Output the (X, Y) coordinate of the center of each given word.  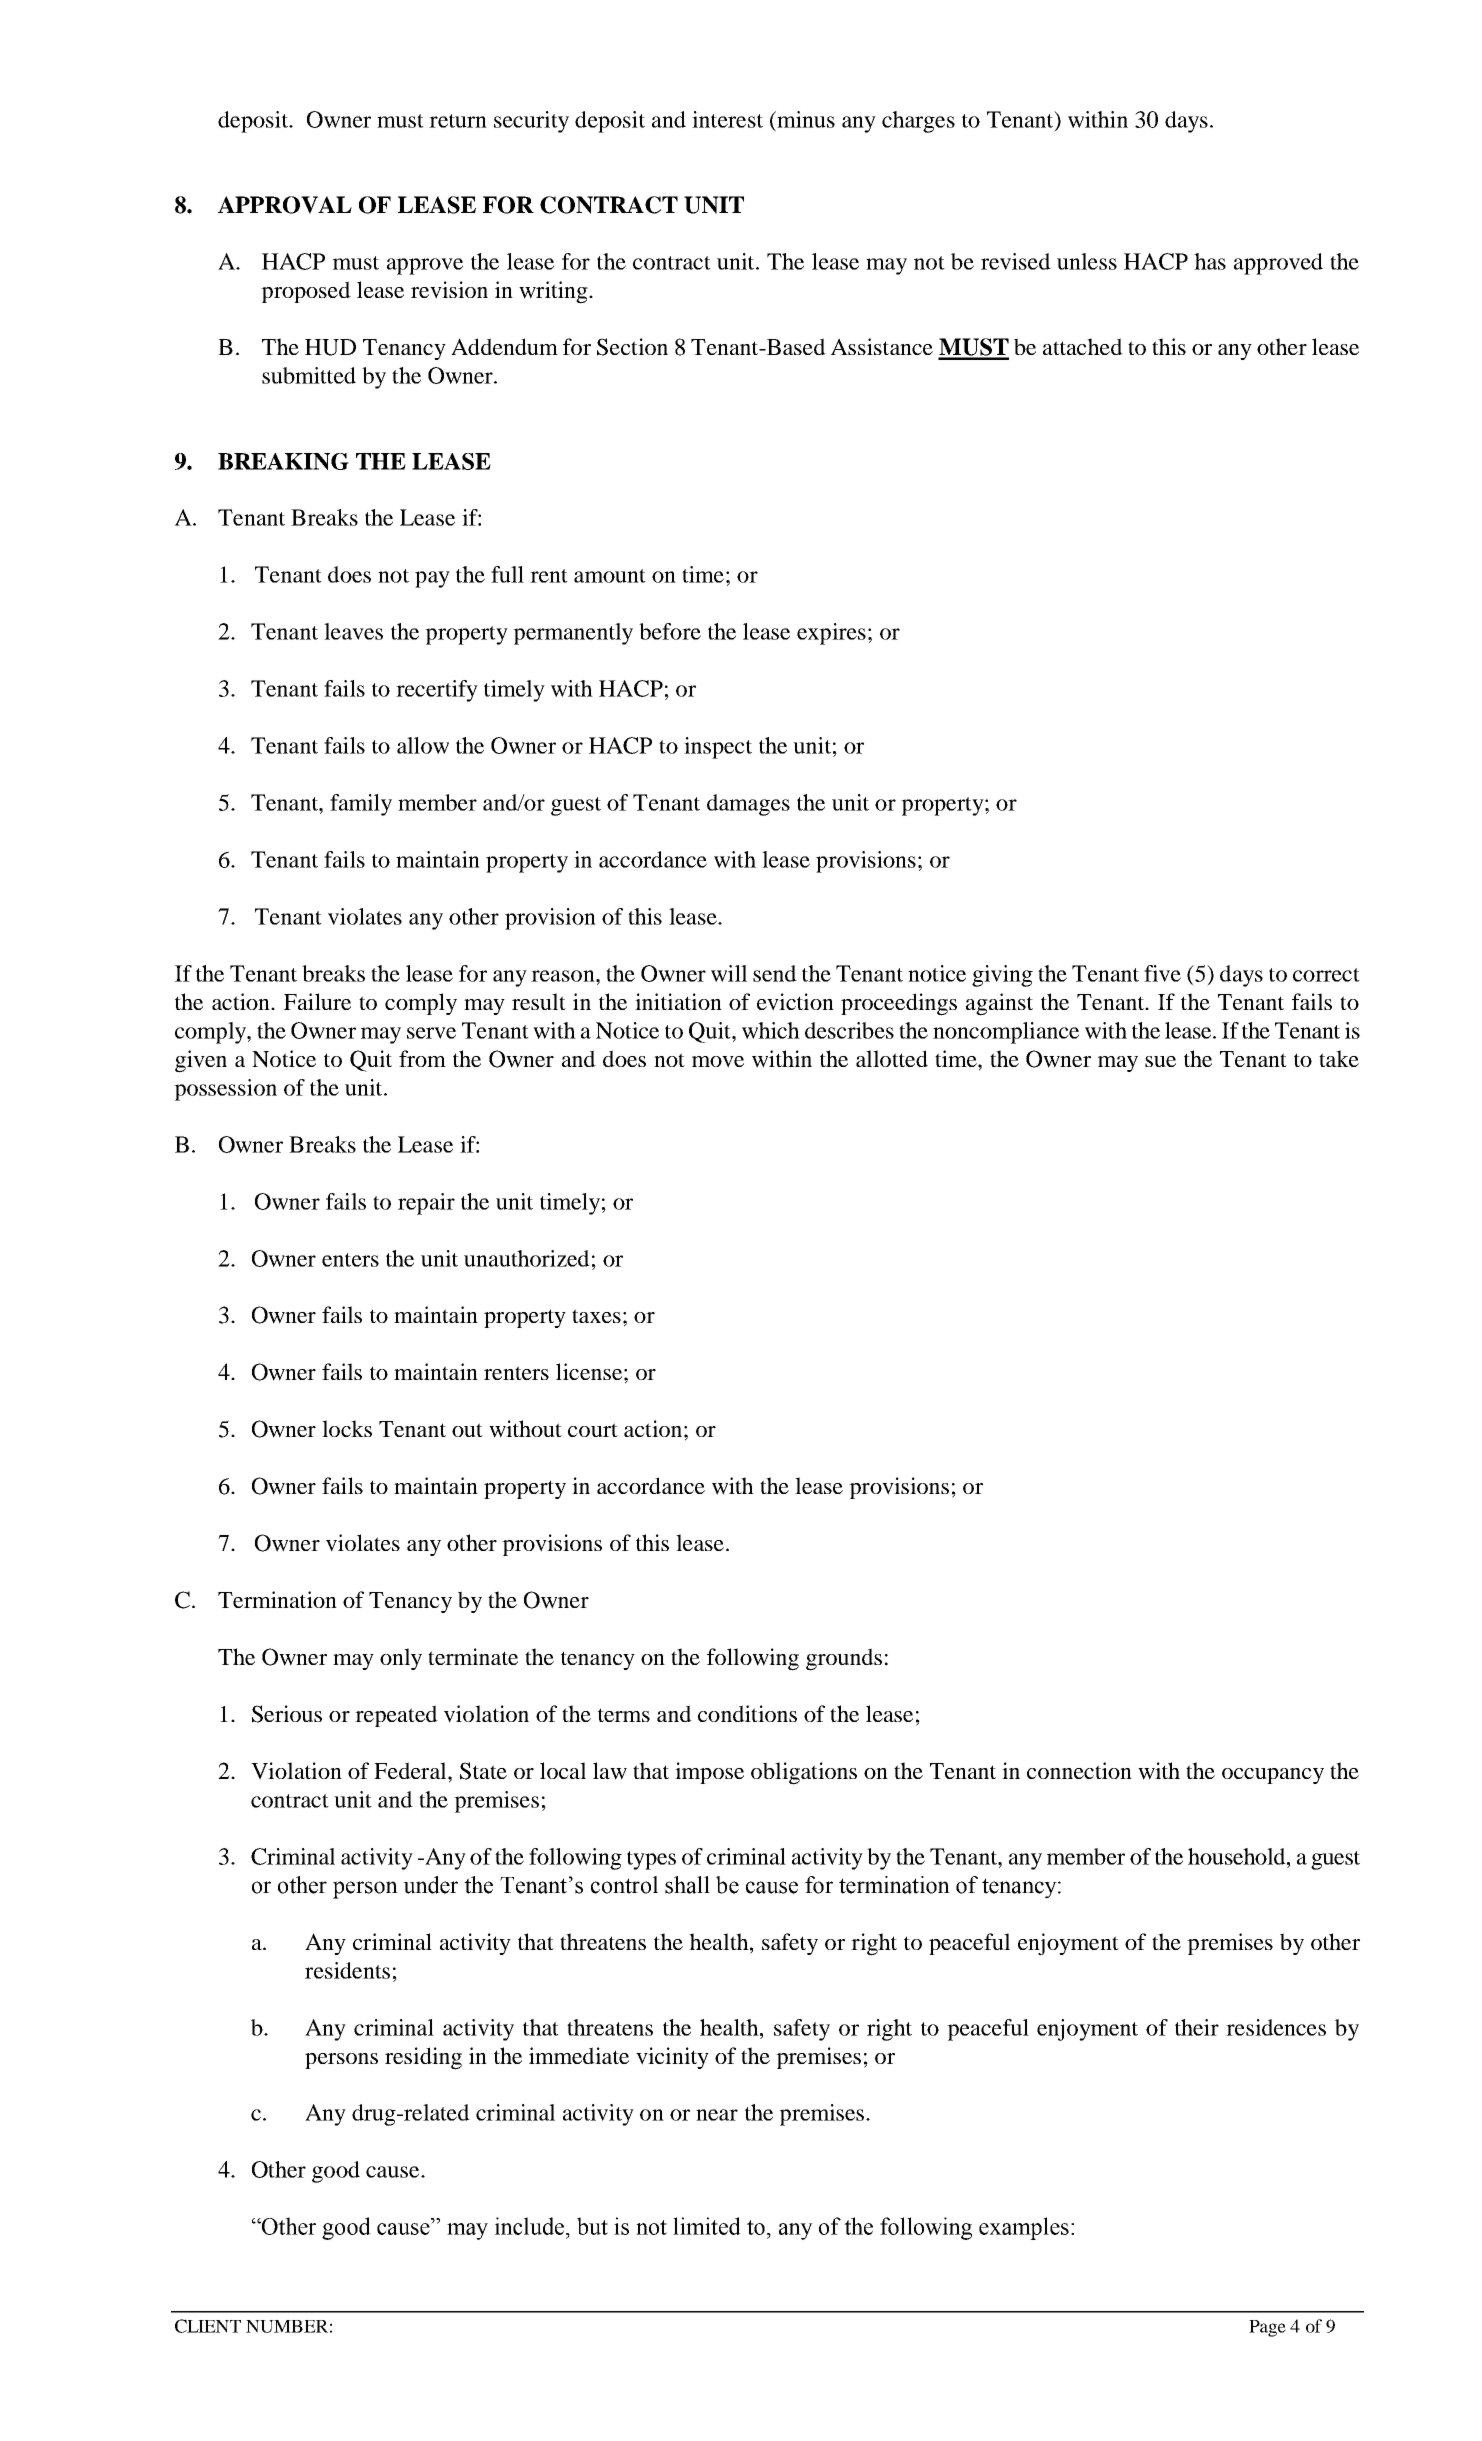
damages (748, 805)
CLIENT (208, 2326)
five (1162, 973)
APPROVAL (285, 205)
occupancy (1273, 1776)
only (401, 1659)
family (361, 805)
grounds (844, 1659)
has (1210, 261)
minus (805, 119)
